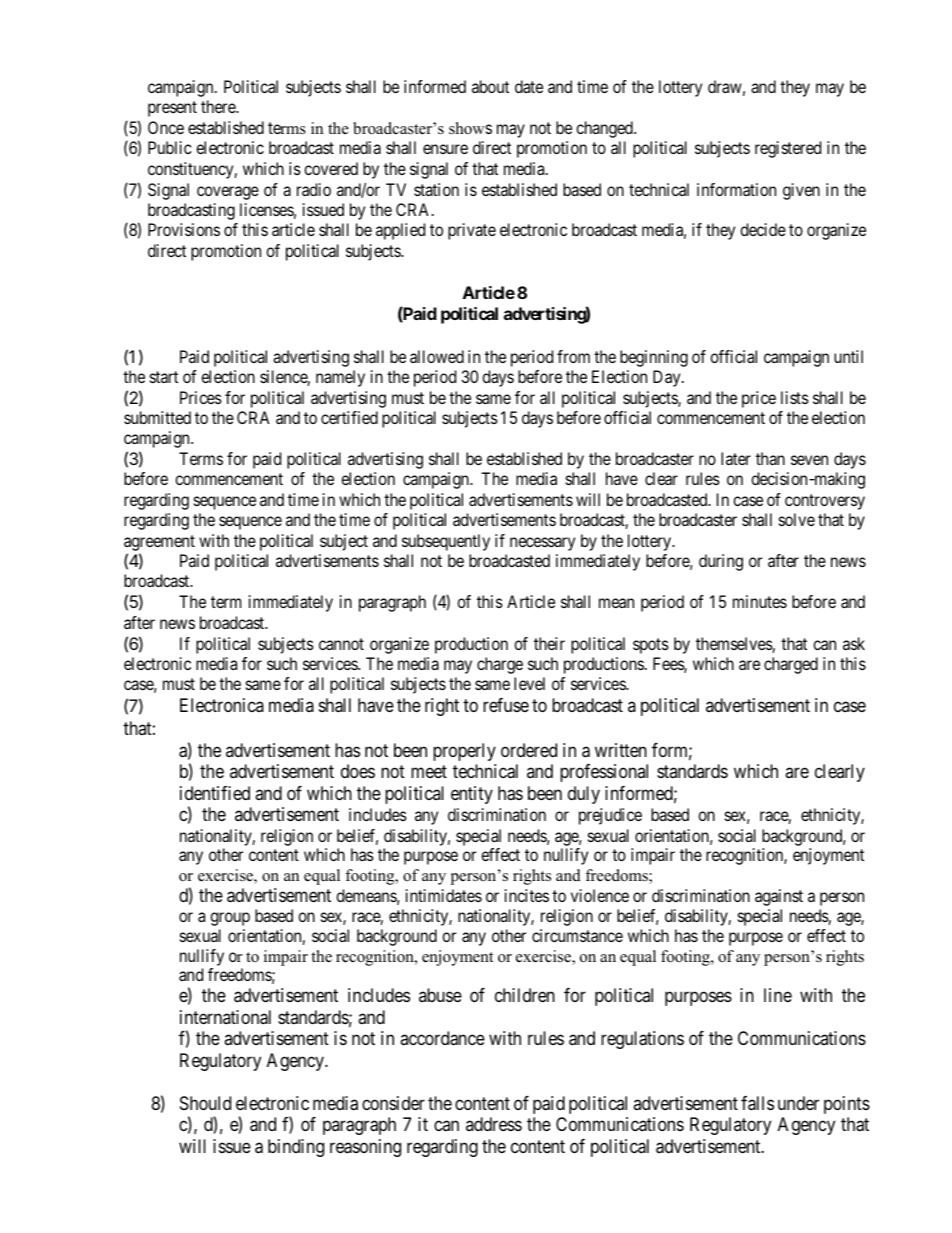 The image size is (952, 1233). Describe the element at coordinates (788, 149) in the screenshot. I see `registered` at that location.
